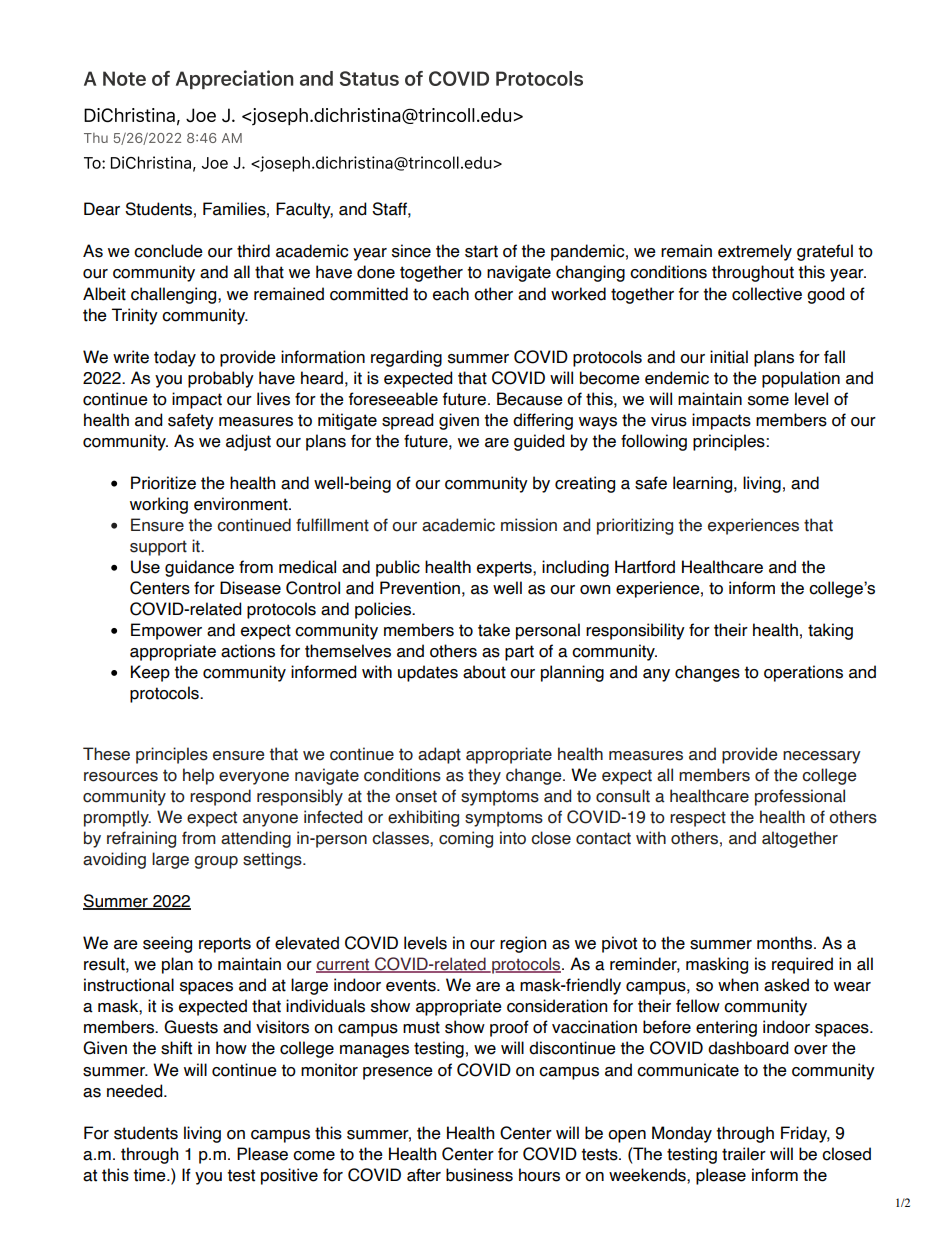  What do you see at coordinates (755, 252) in the page?
I see `extremely` at bounding box center [755, 252].
